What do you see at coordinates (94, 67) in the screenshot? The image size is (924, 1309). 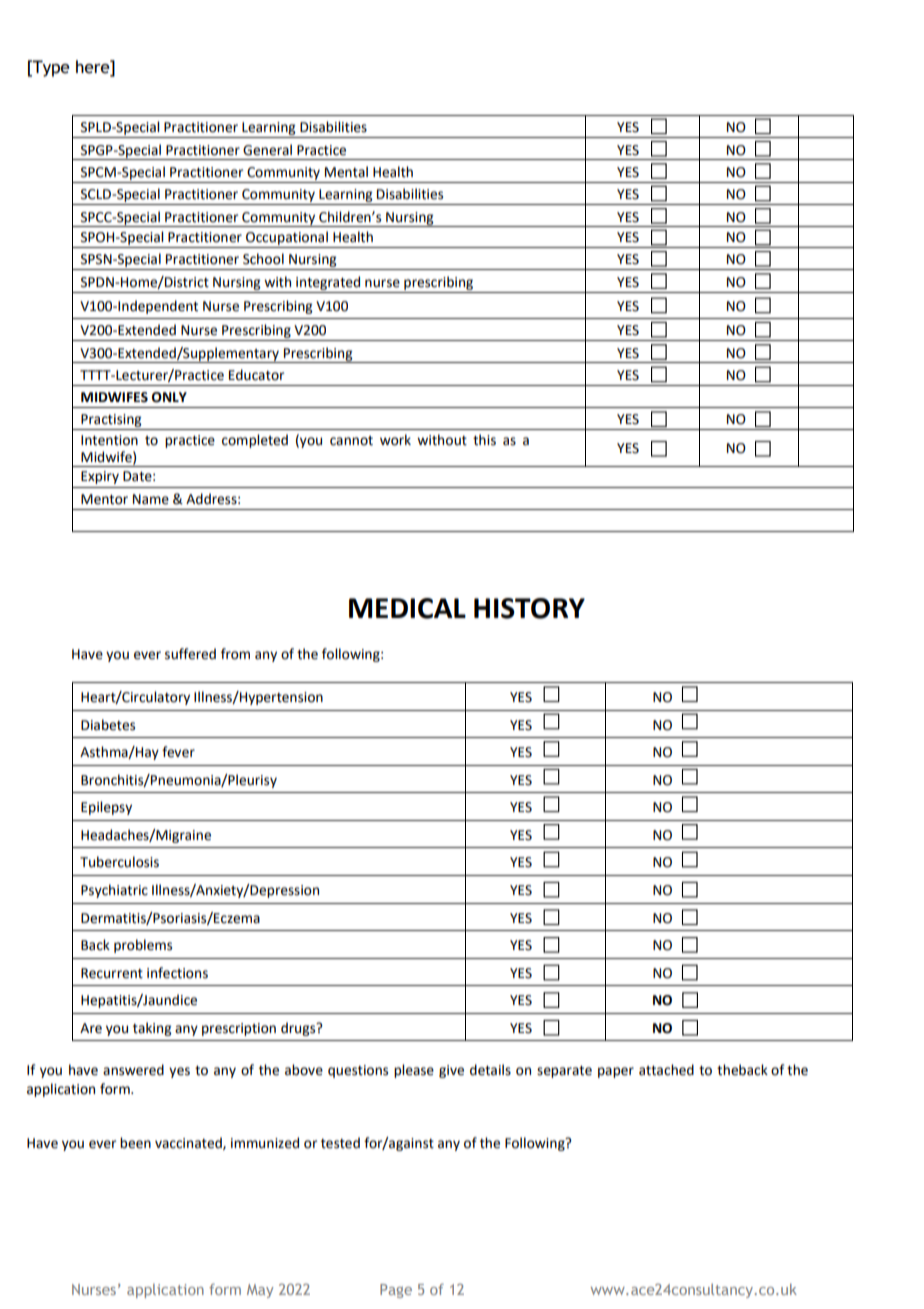 I see `here` at bounding box center [94, 67].
